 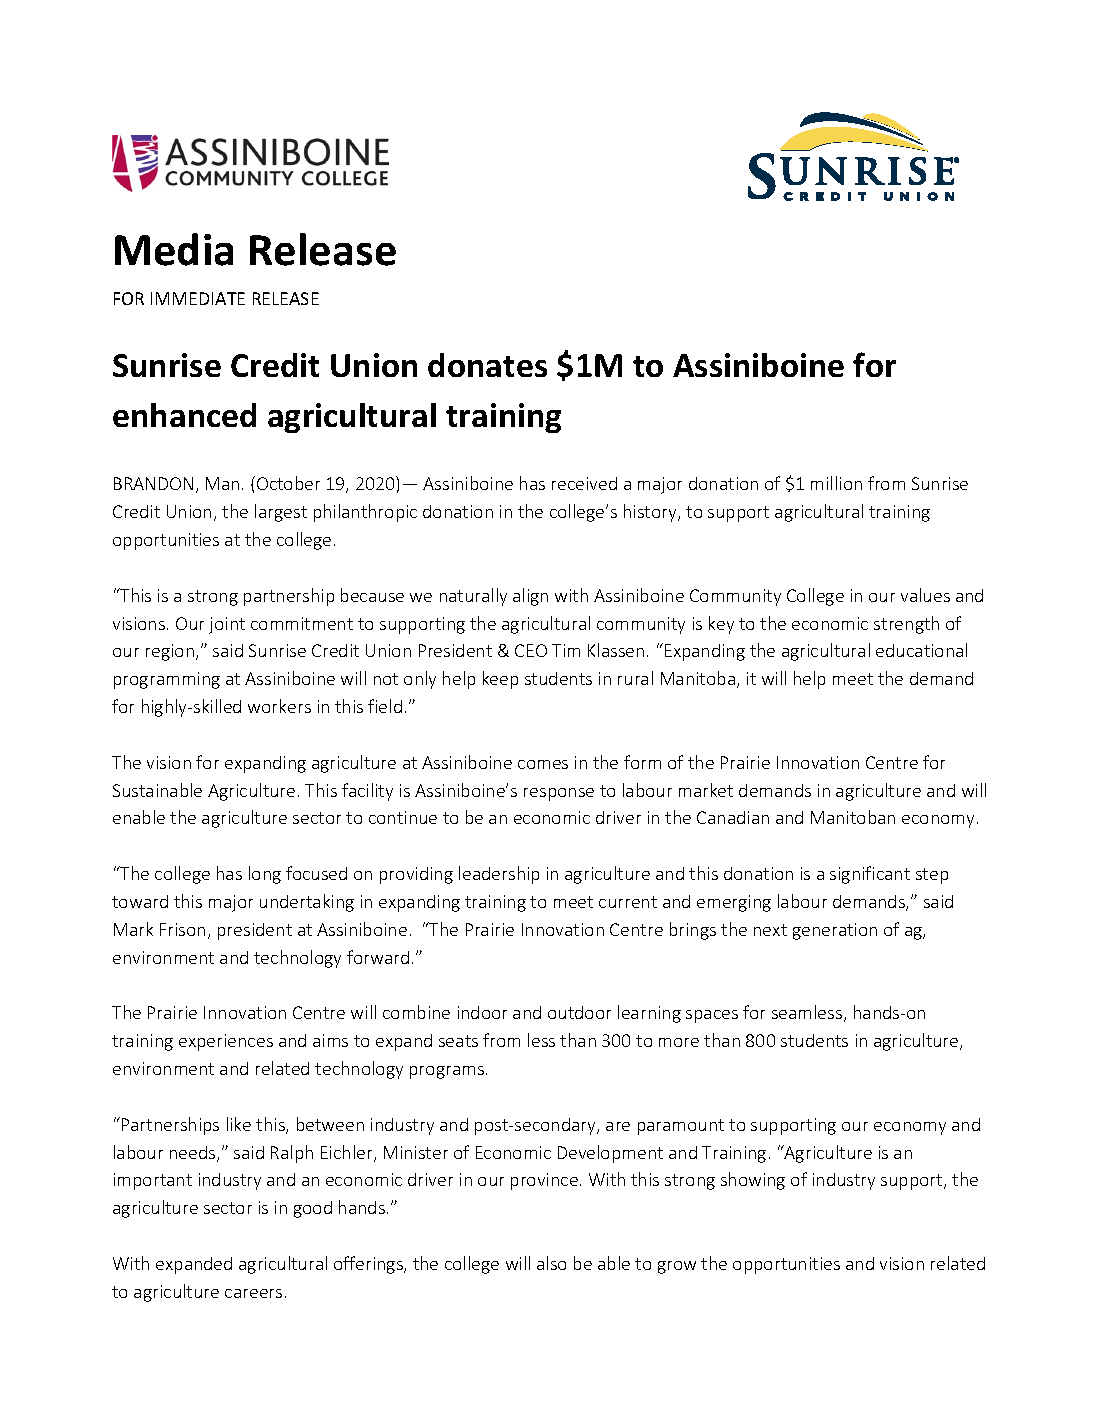 What do you see at coordinates (265, 875) in the screenshot?
I see `long` at bounding box center [265, 875].
